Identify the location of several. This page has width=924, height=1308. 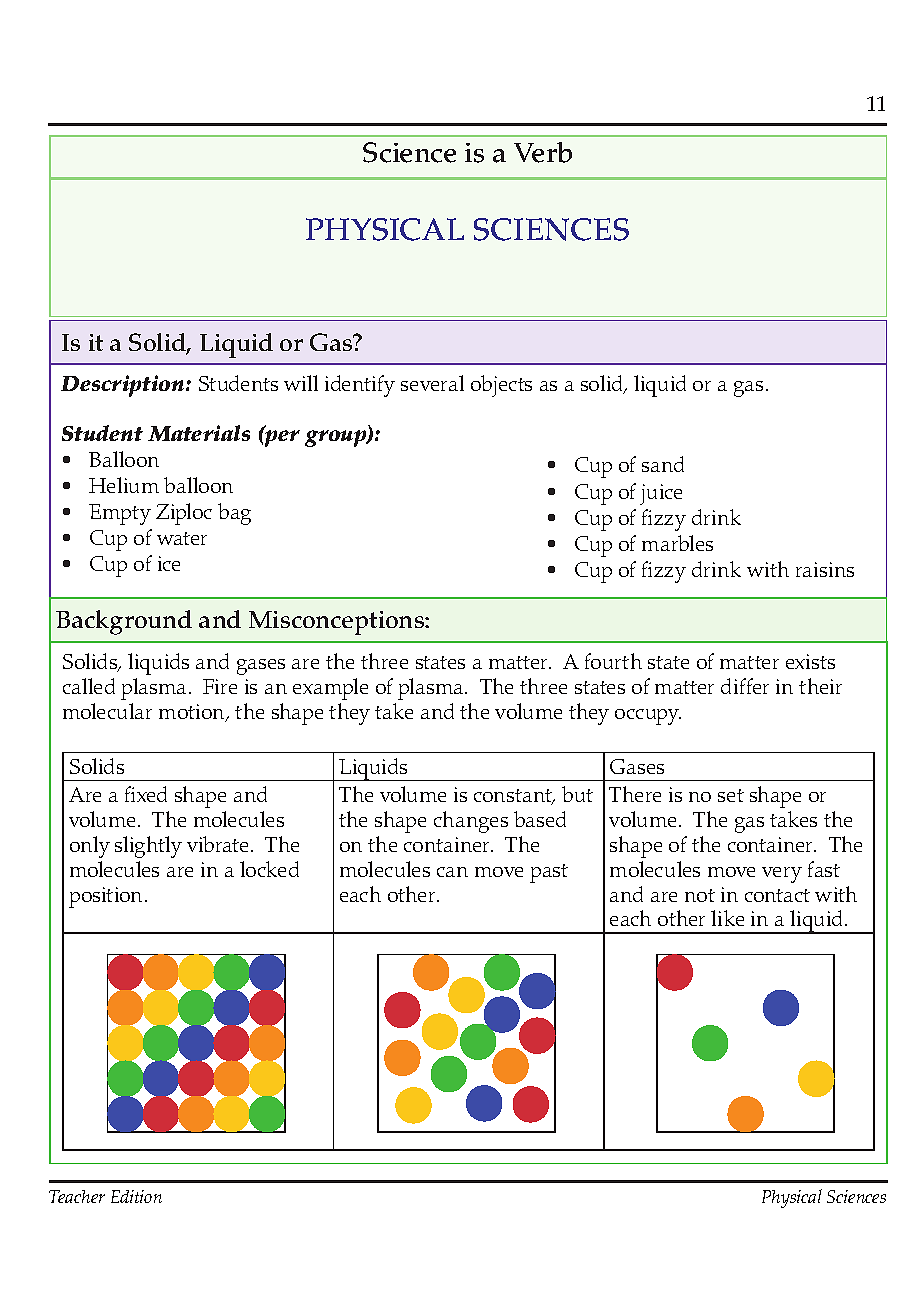
(432, 383).
